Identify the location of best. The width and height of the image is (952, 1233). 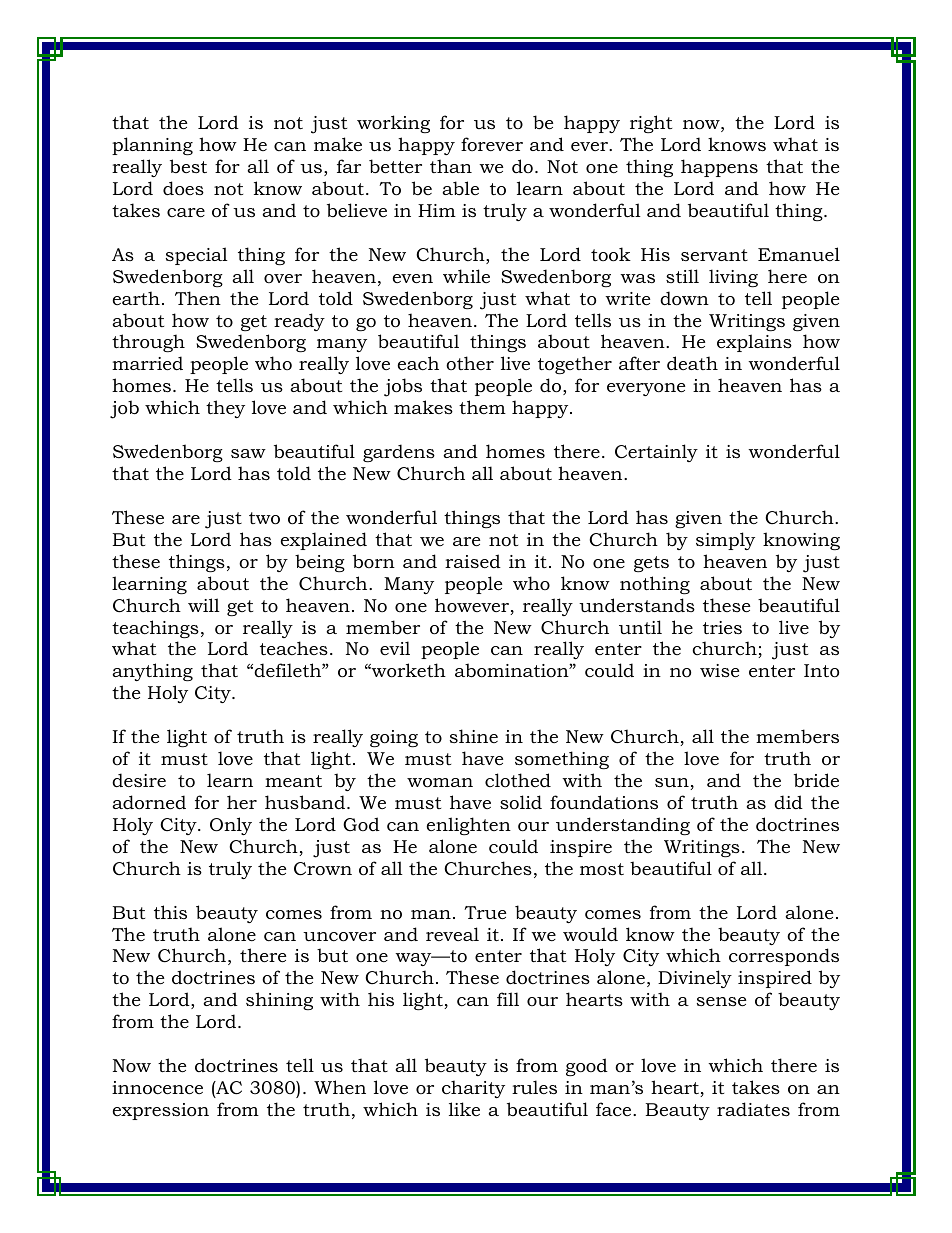
(188, 166).
